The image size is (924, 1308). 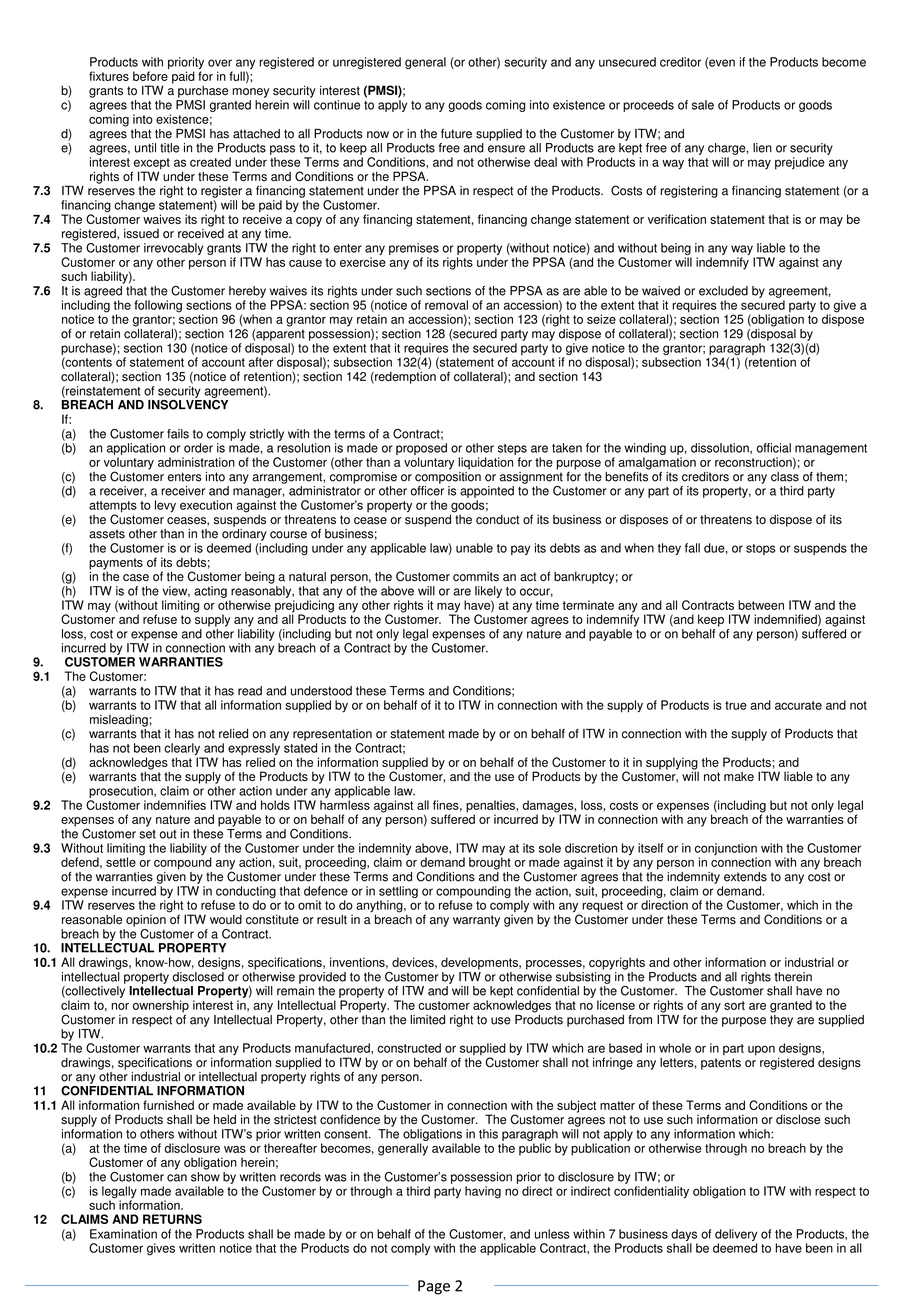 I want to click on sort, so click(x=734, y=1005).
